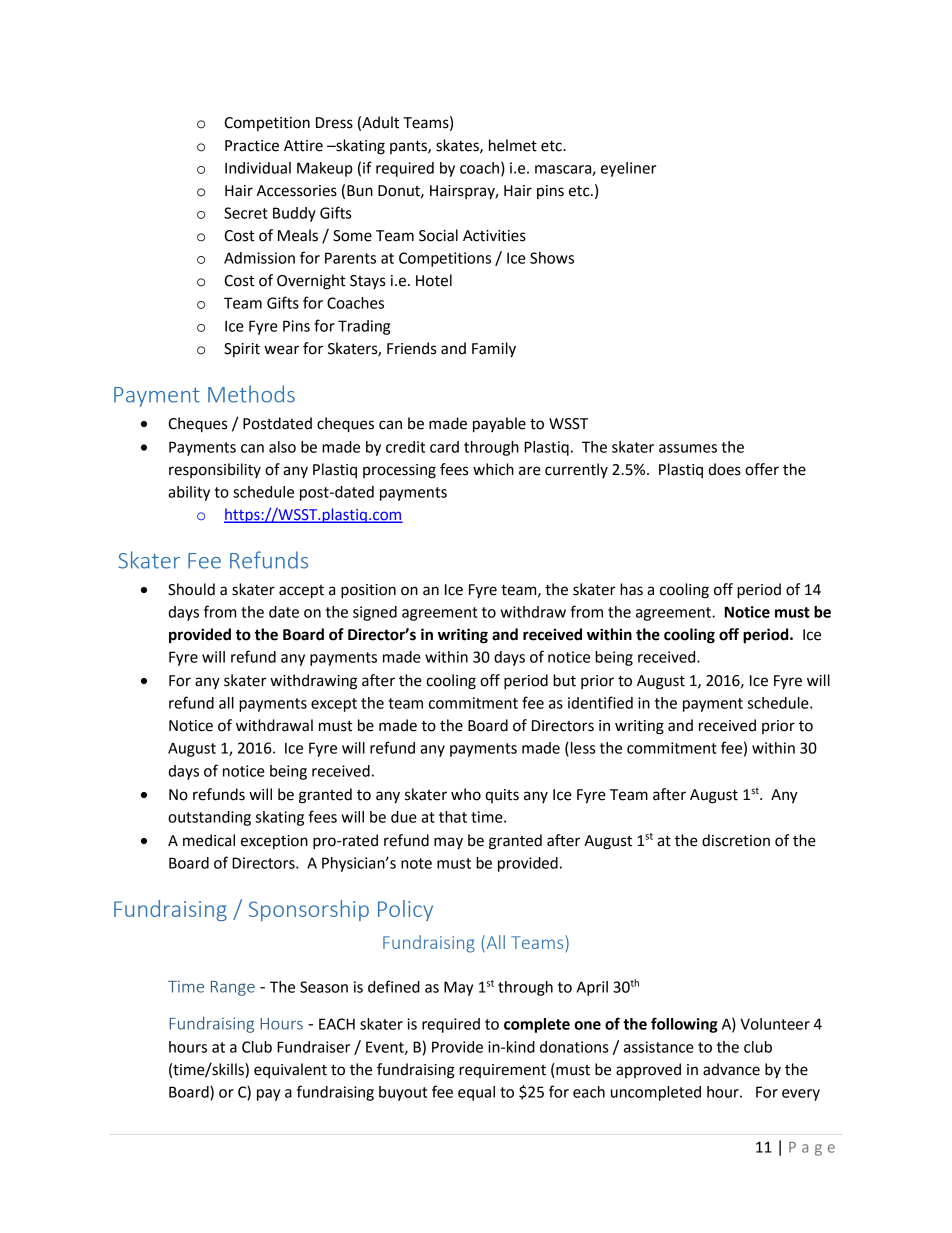 This screenshot has height=1233, width=952. I want to click on that, so click(453, 817).
